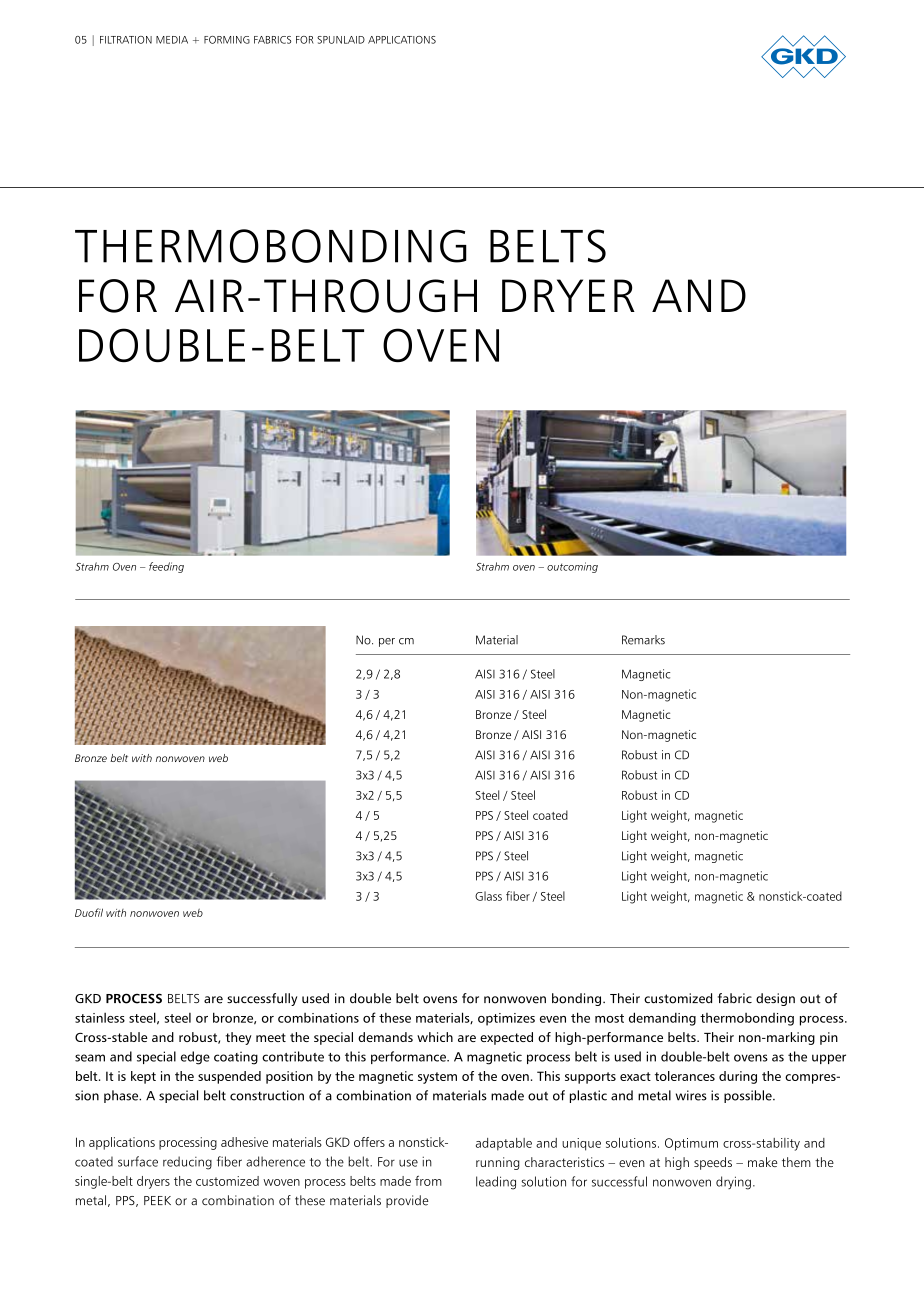 This screenshot has width=924, height=1308. I want to click on Glass, so click(488, 896).
